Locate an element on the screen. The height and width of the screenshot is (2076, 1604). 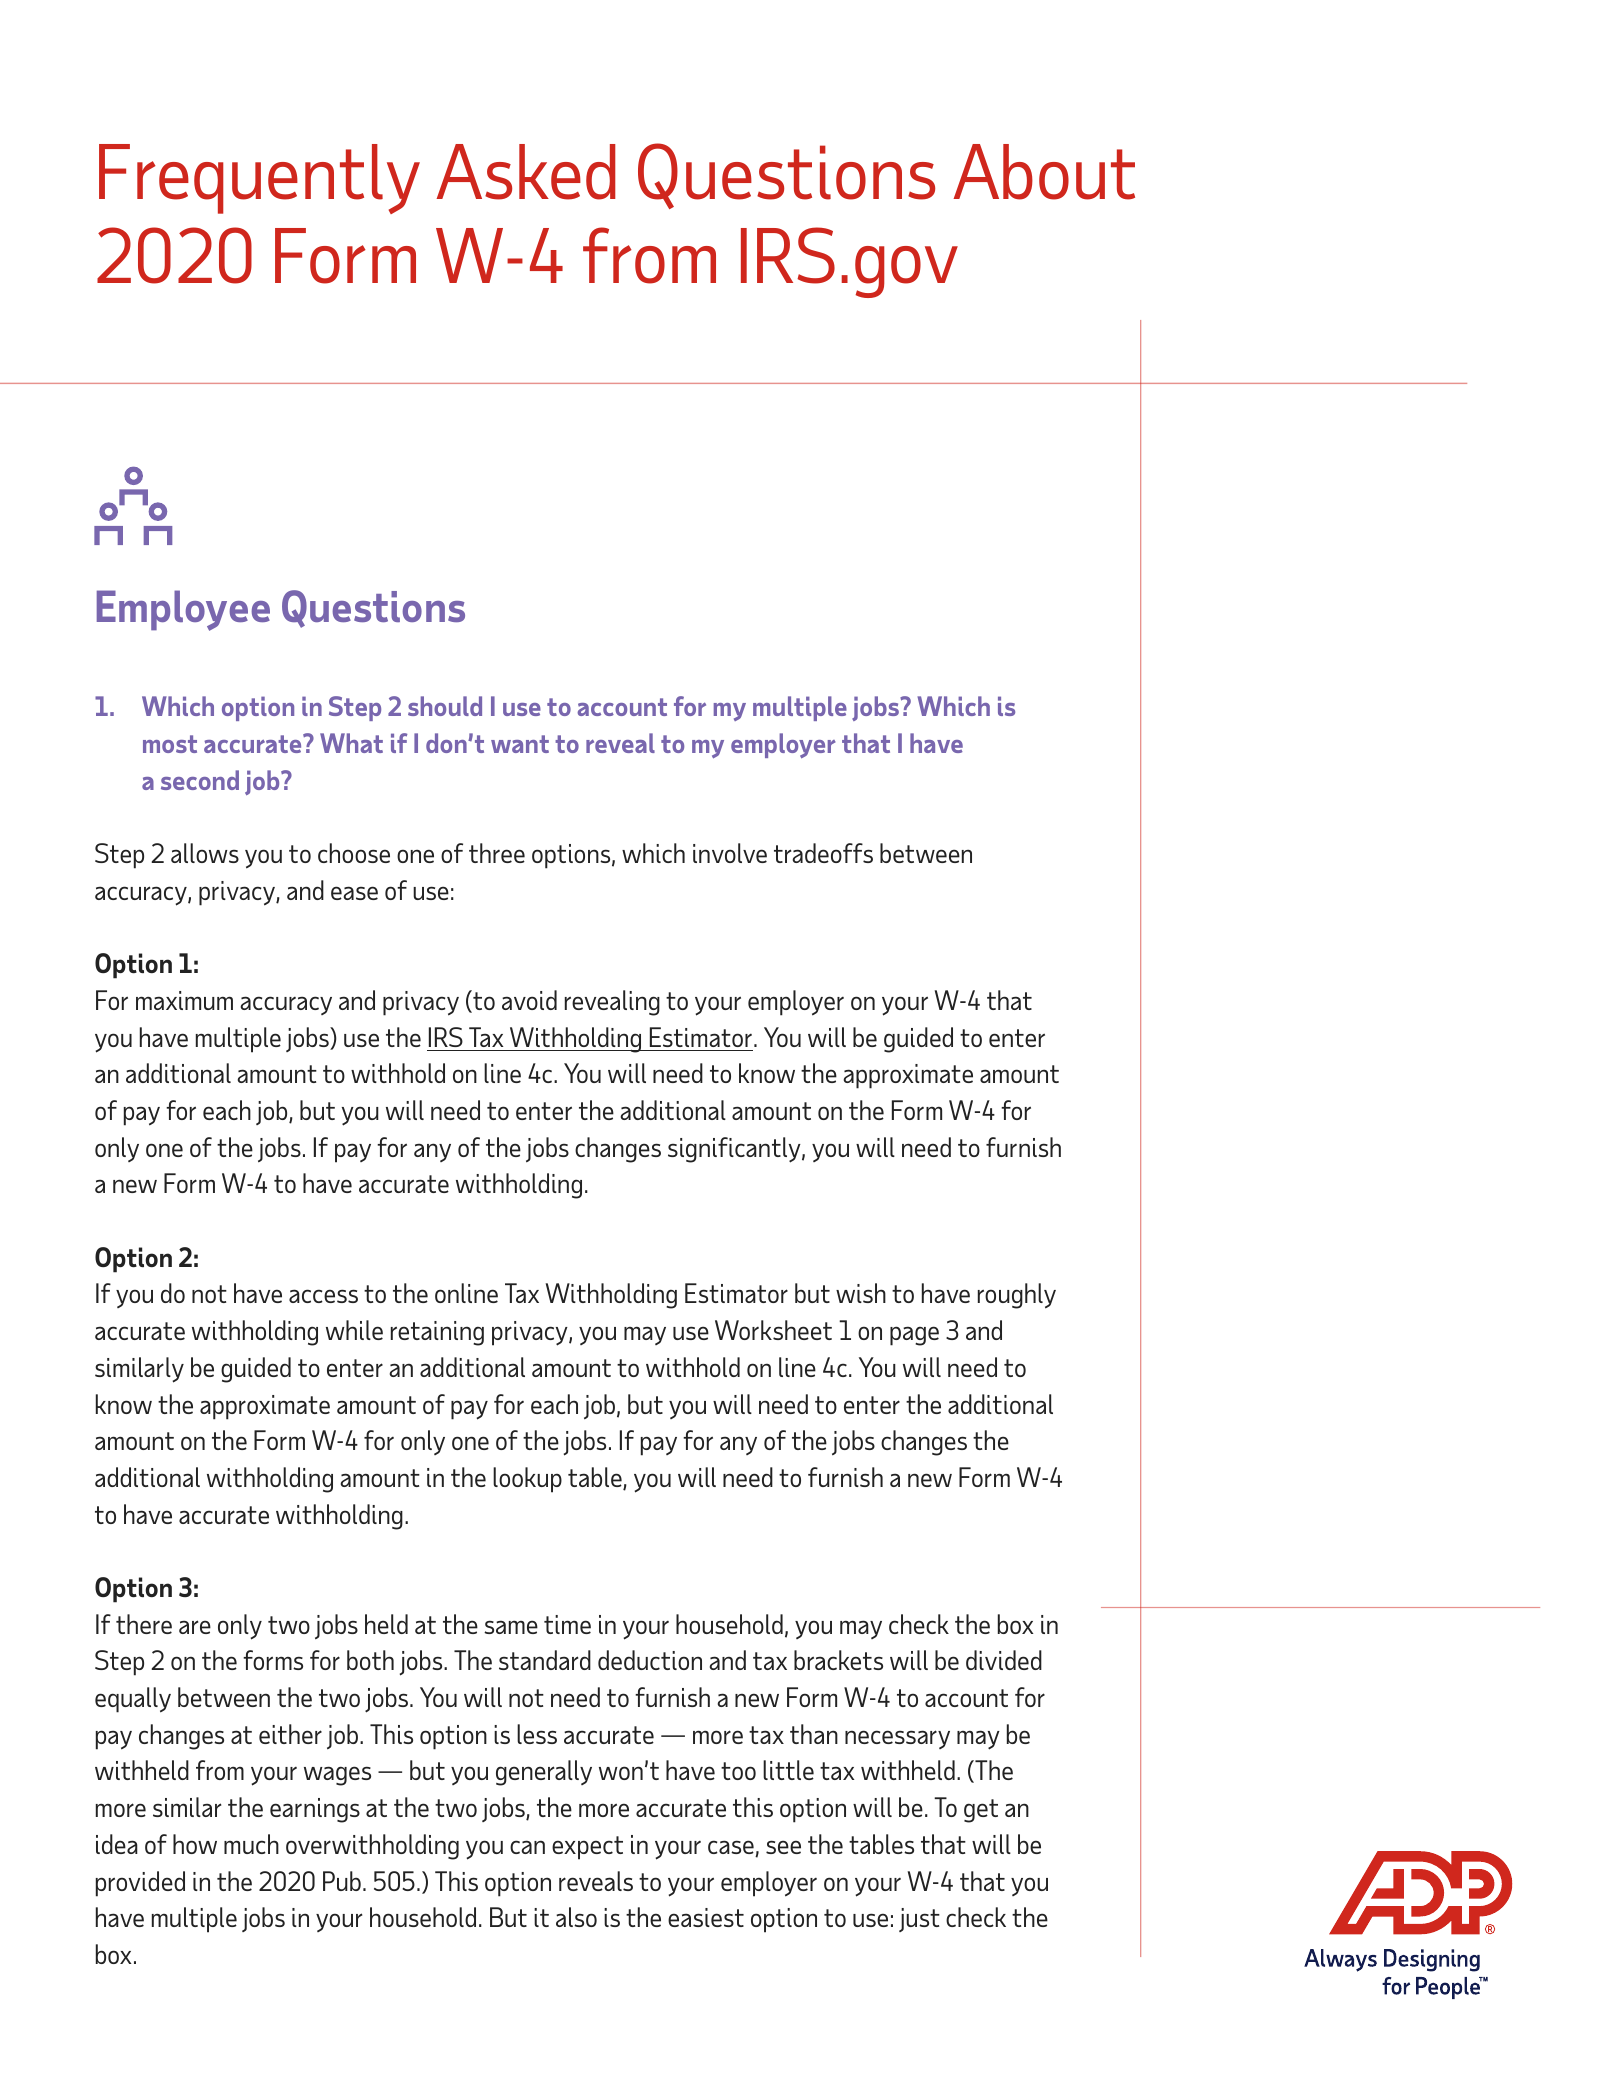
wish is located at coordinates (861, 1293).
